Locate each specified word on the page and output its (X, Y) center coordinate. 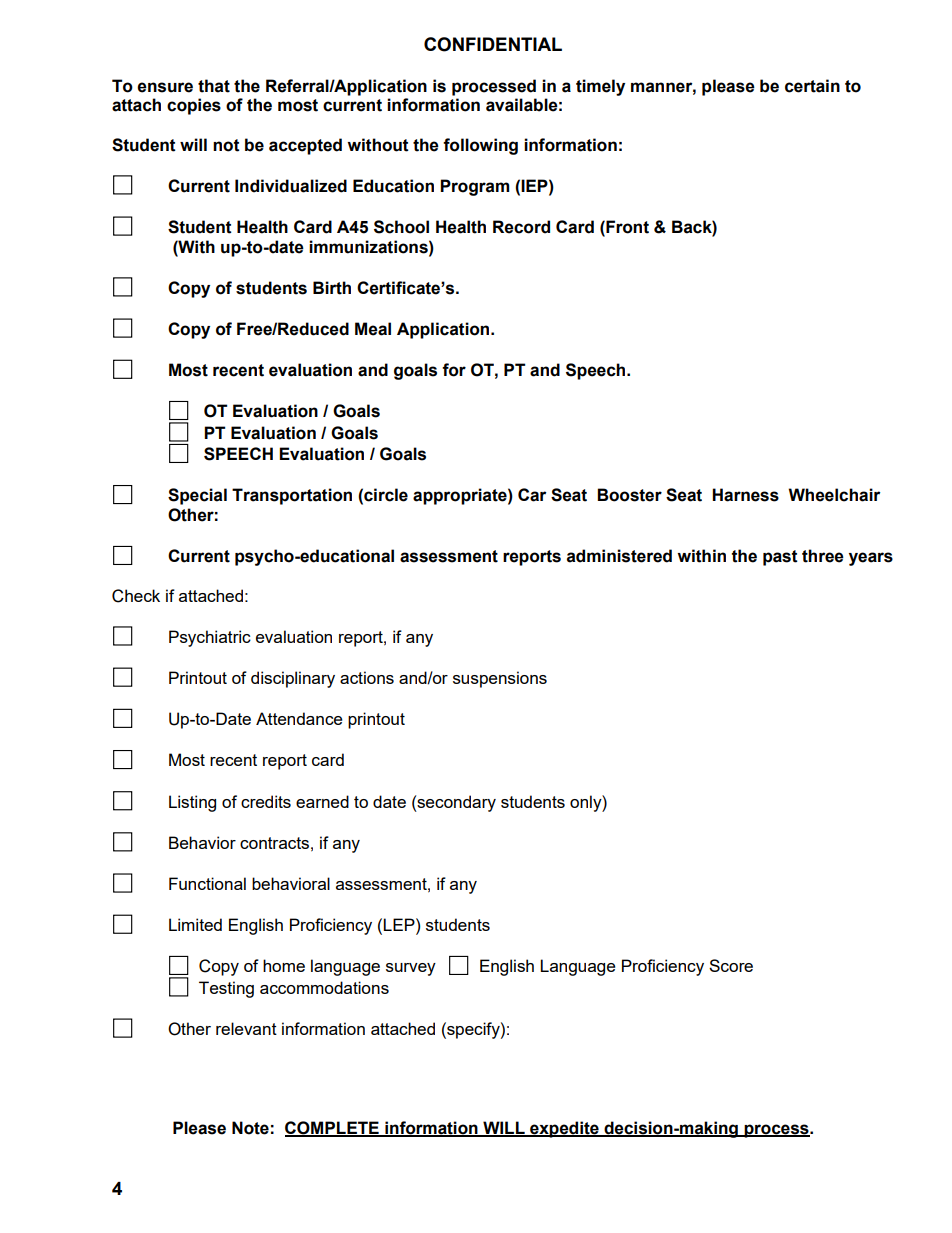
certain (812, 86)
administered (619, 556)
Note (250, 1128)
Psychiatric (210, 638)
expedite (564, 1129)
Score (731, 965)
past (780, 558)
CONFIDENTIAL (493, 44)
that (214, 86)
